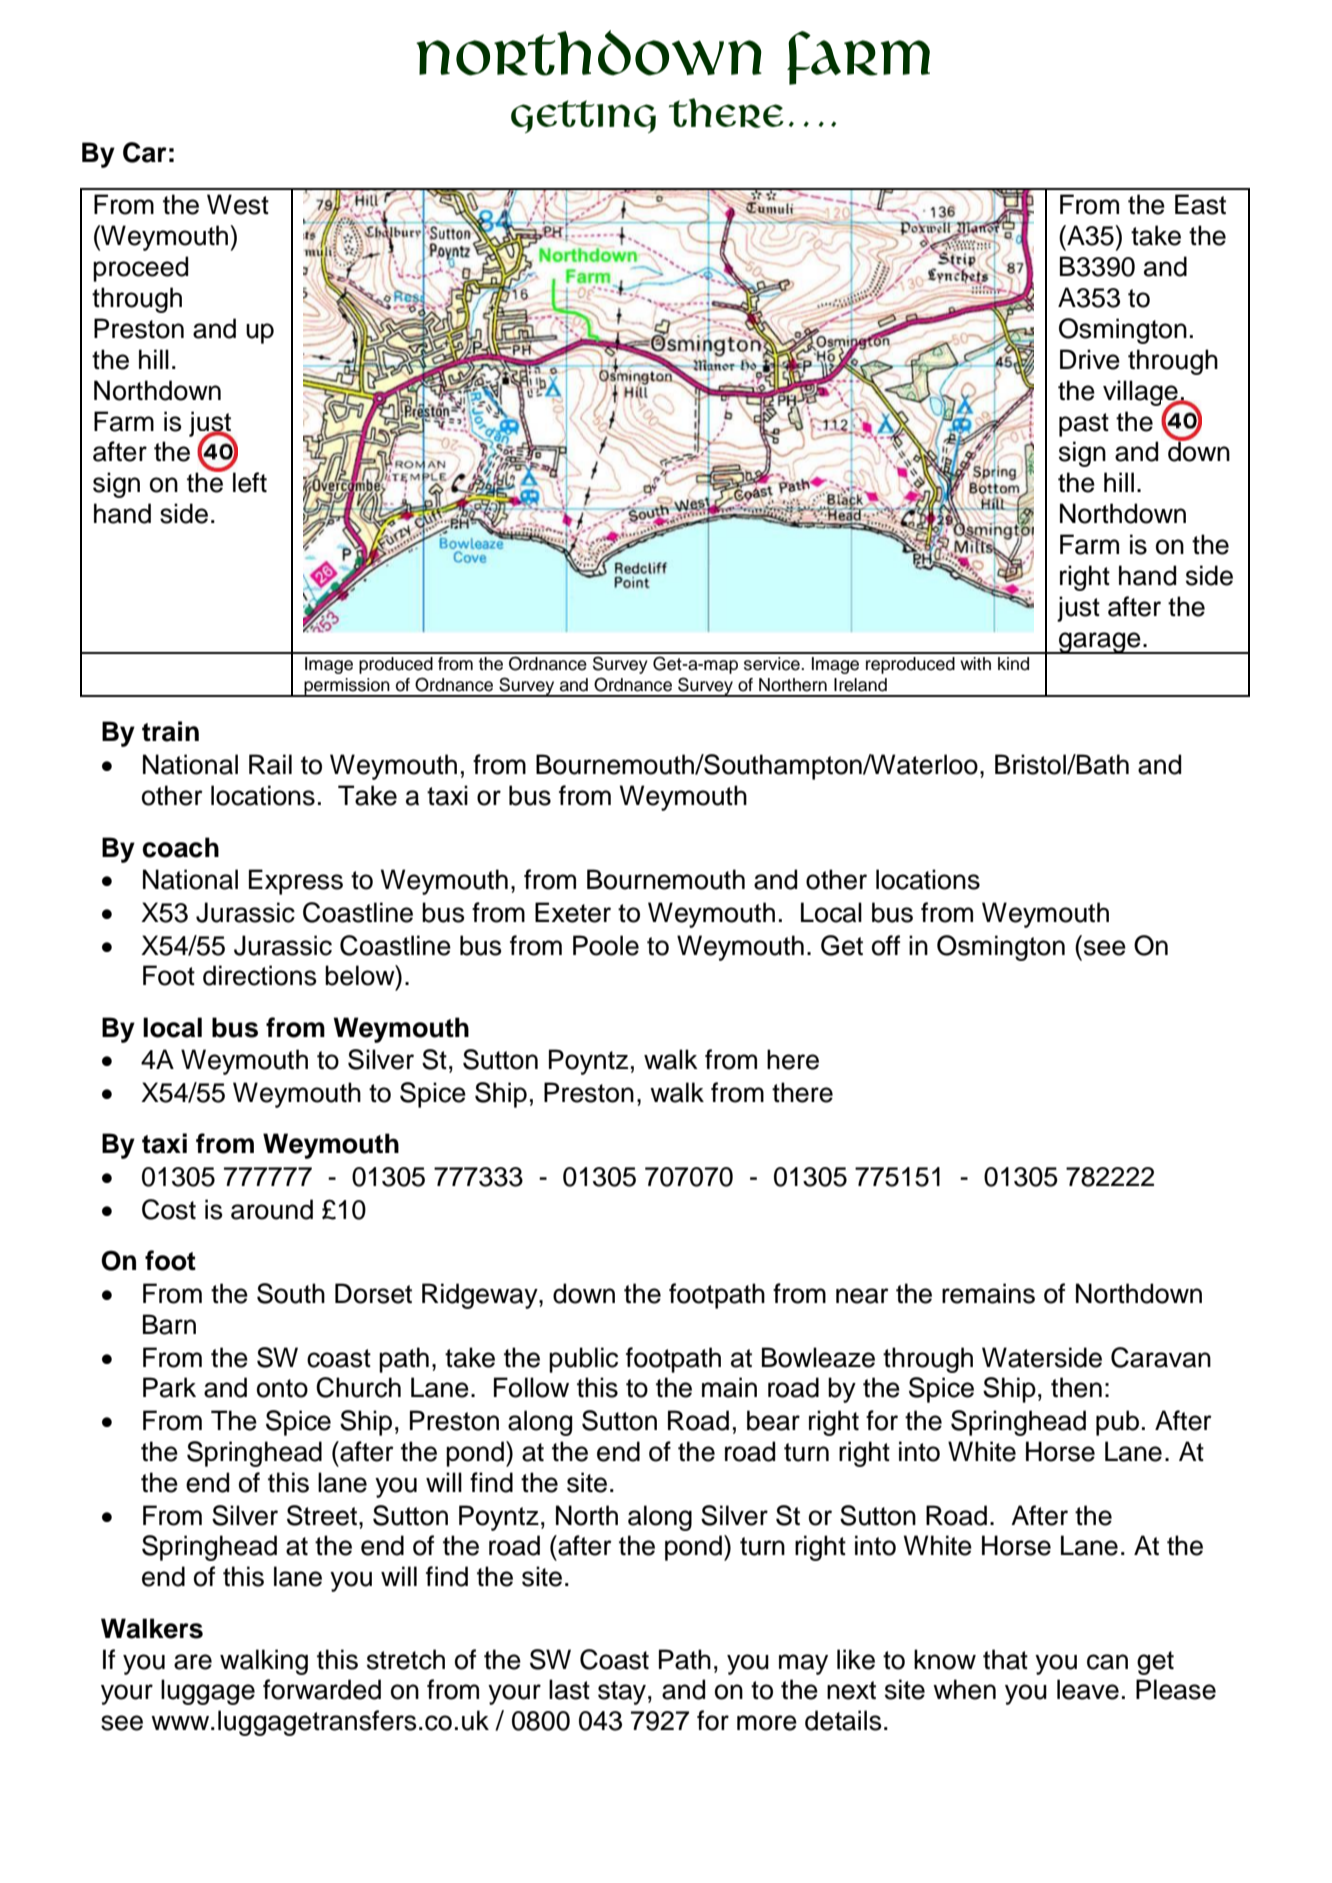 The width and height of the screenshot is (1332, 1883). What do you see at coordinates (272, 1209) in the screenshot?
I see `around` at bounding box center [272, 1209].
